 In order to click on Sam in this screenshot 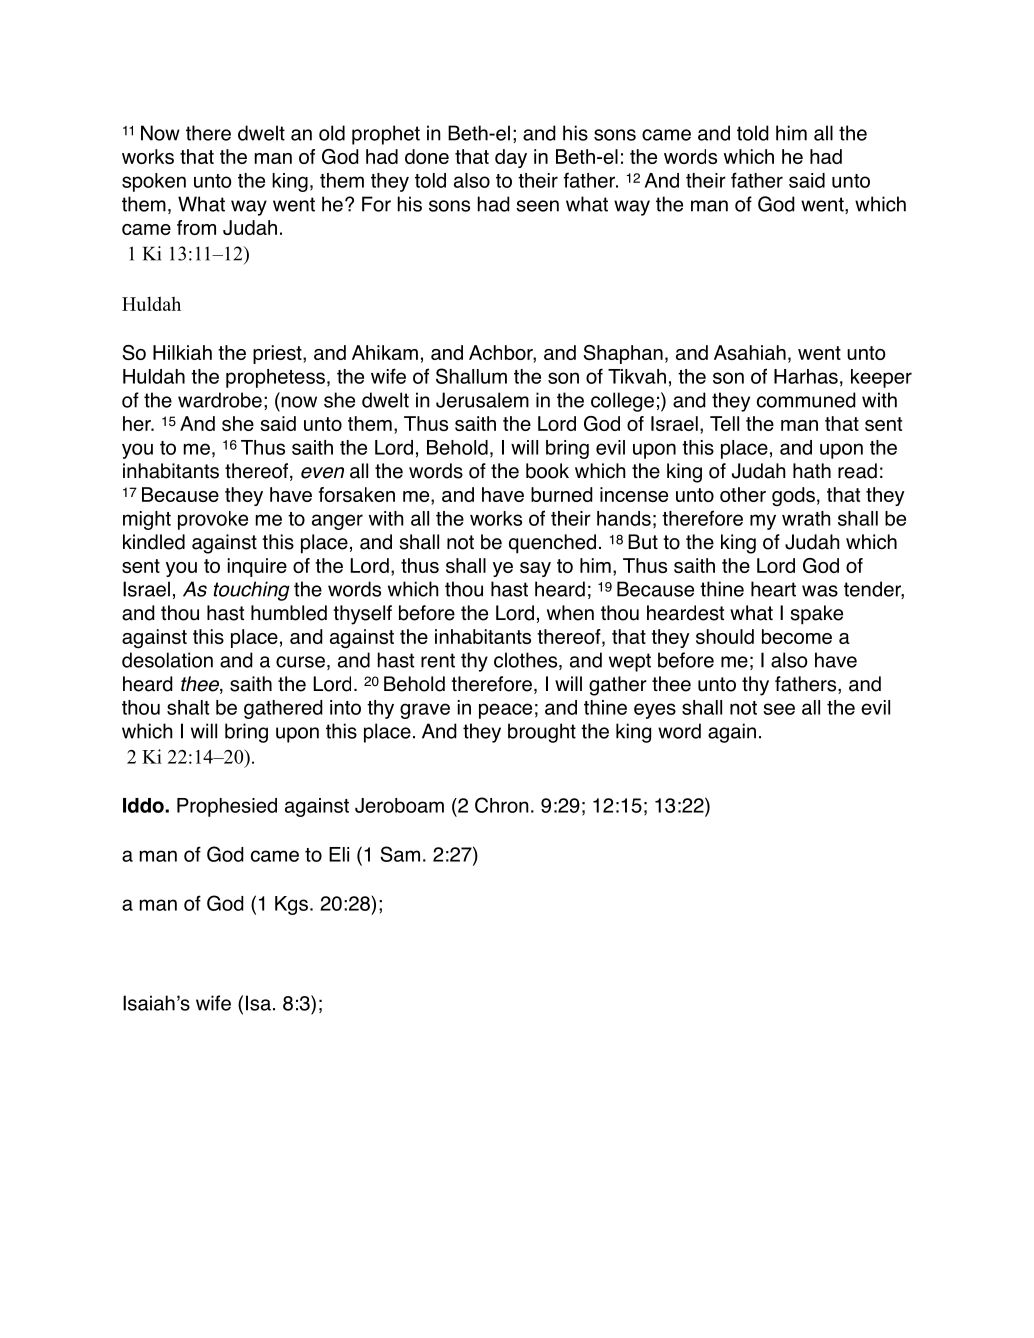, I will do `click(400, 854)`.
